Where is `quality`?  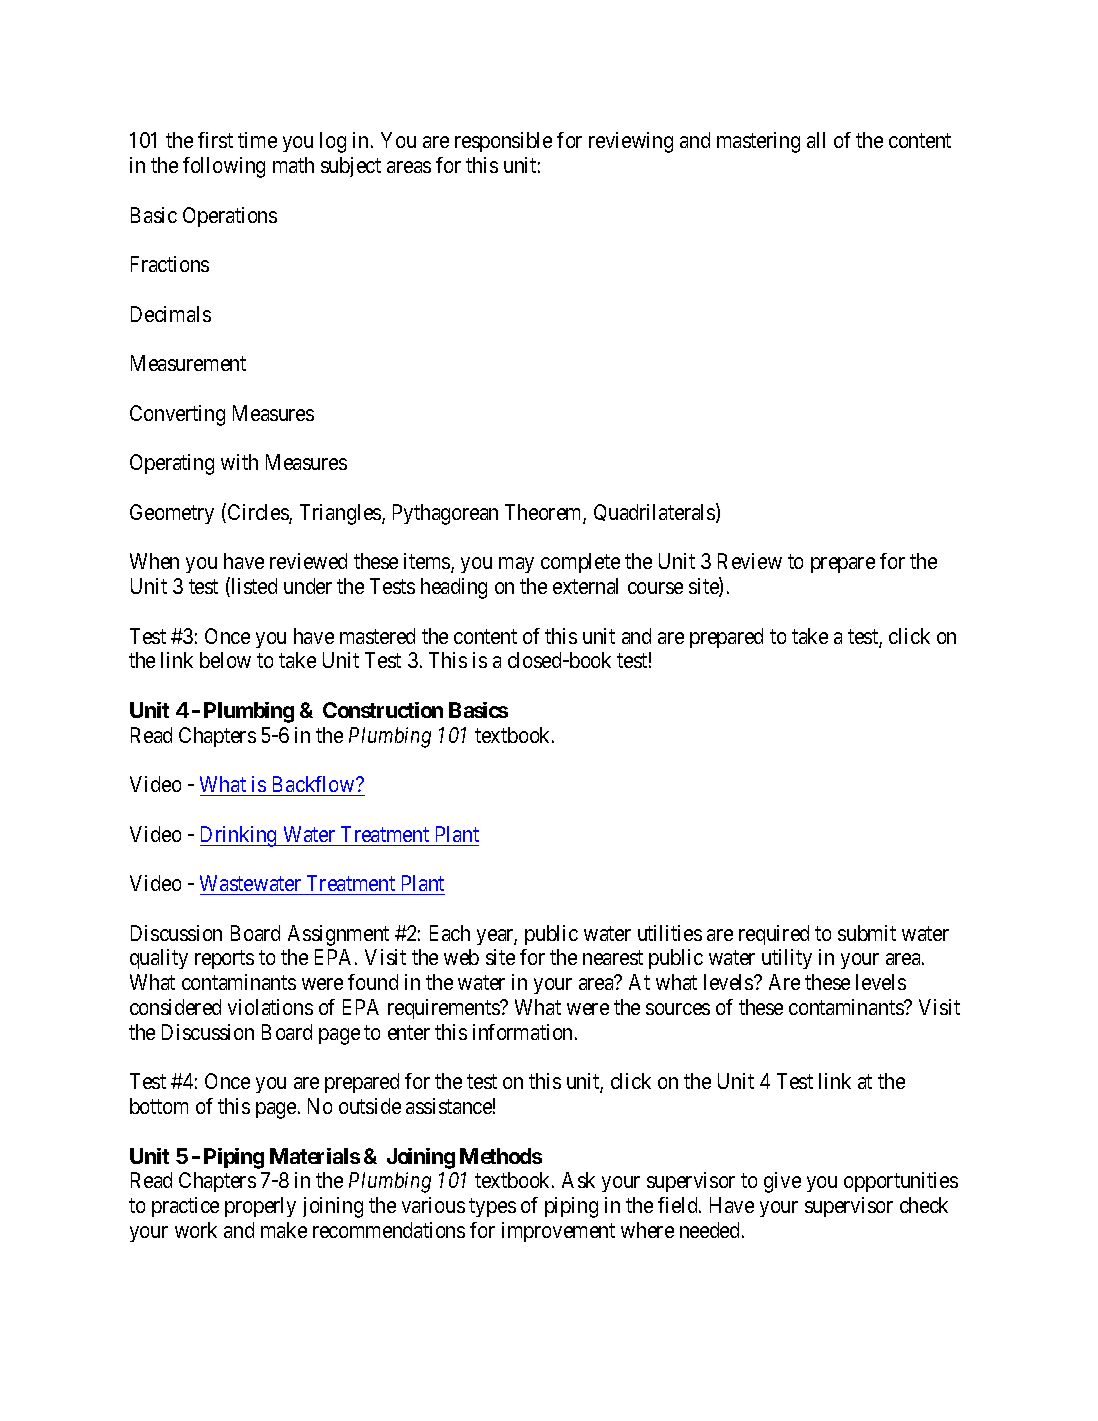 quality is located at coordinates (159, 959).
